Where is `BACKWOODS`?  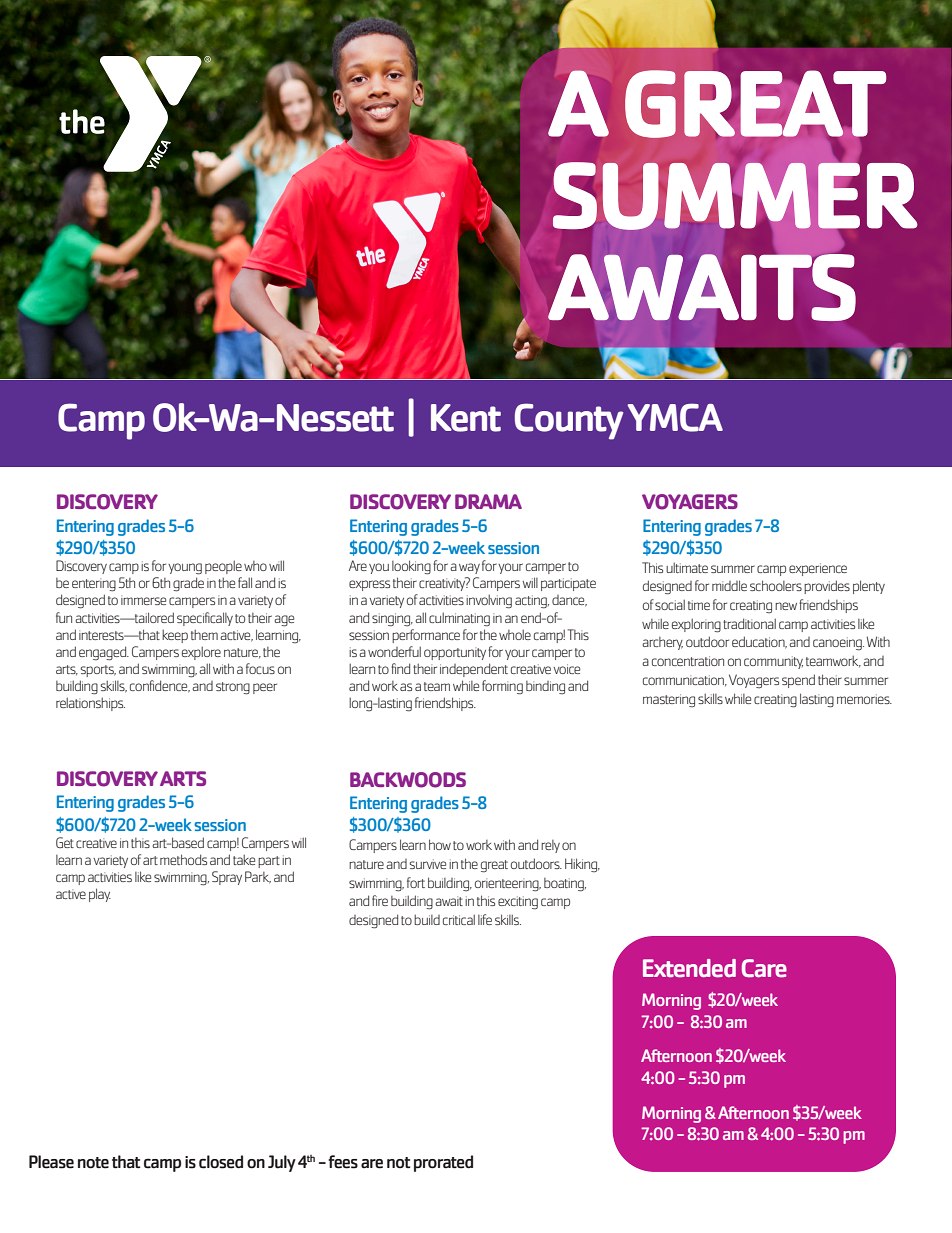 BACKWOODS is located at coordinates (408, 780).
